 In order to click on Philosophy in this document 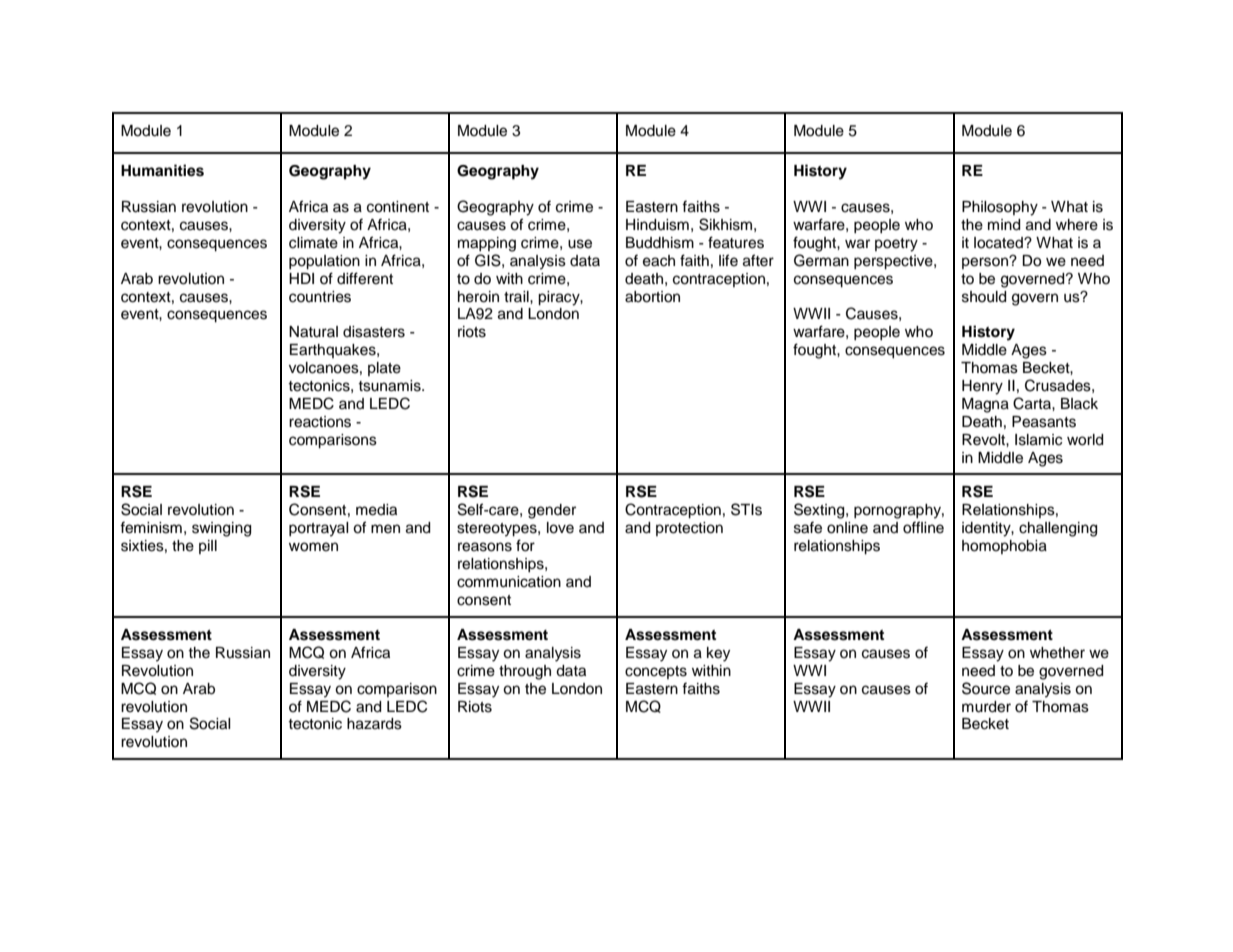, I will do `click(1000, 208)`.
